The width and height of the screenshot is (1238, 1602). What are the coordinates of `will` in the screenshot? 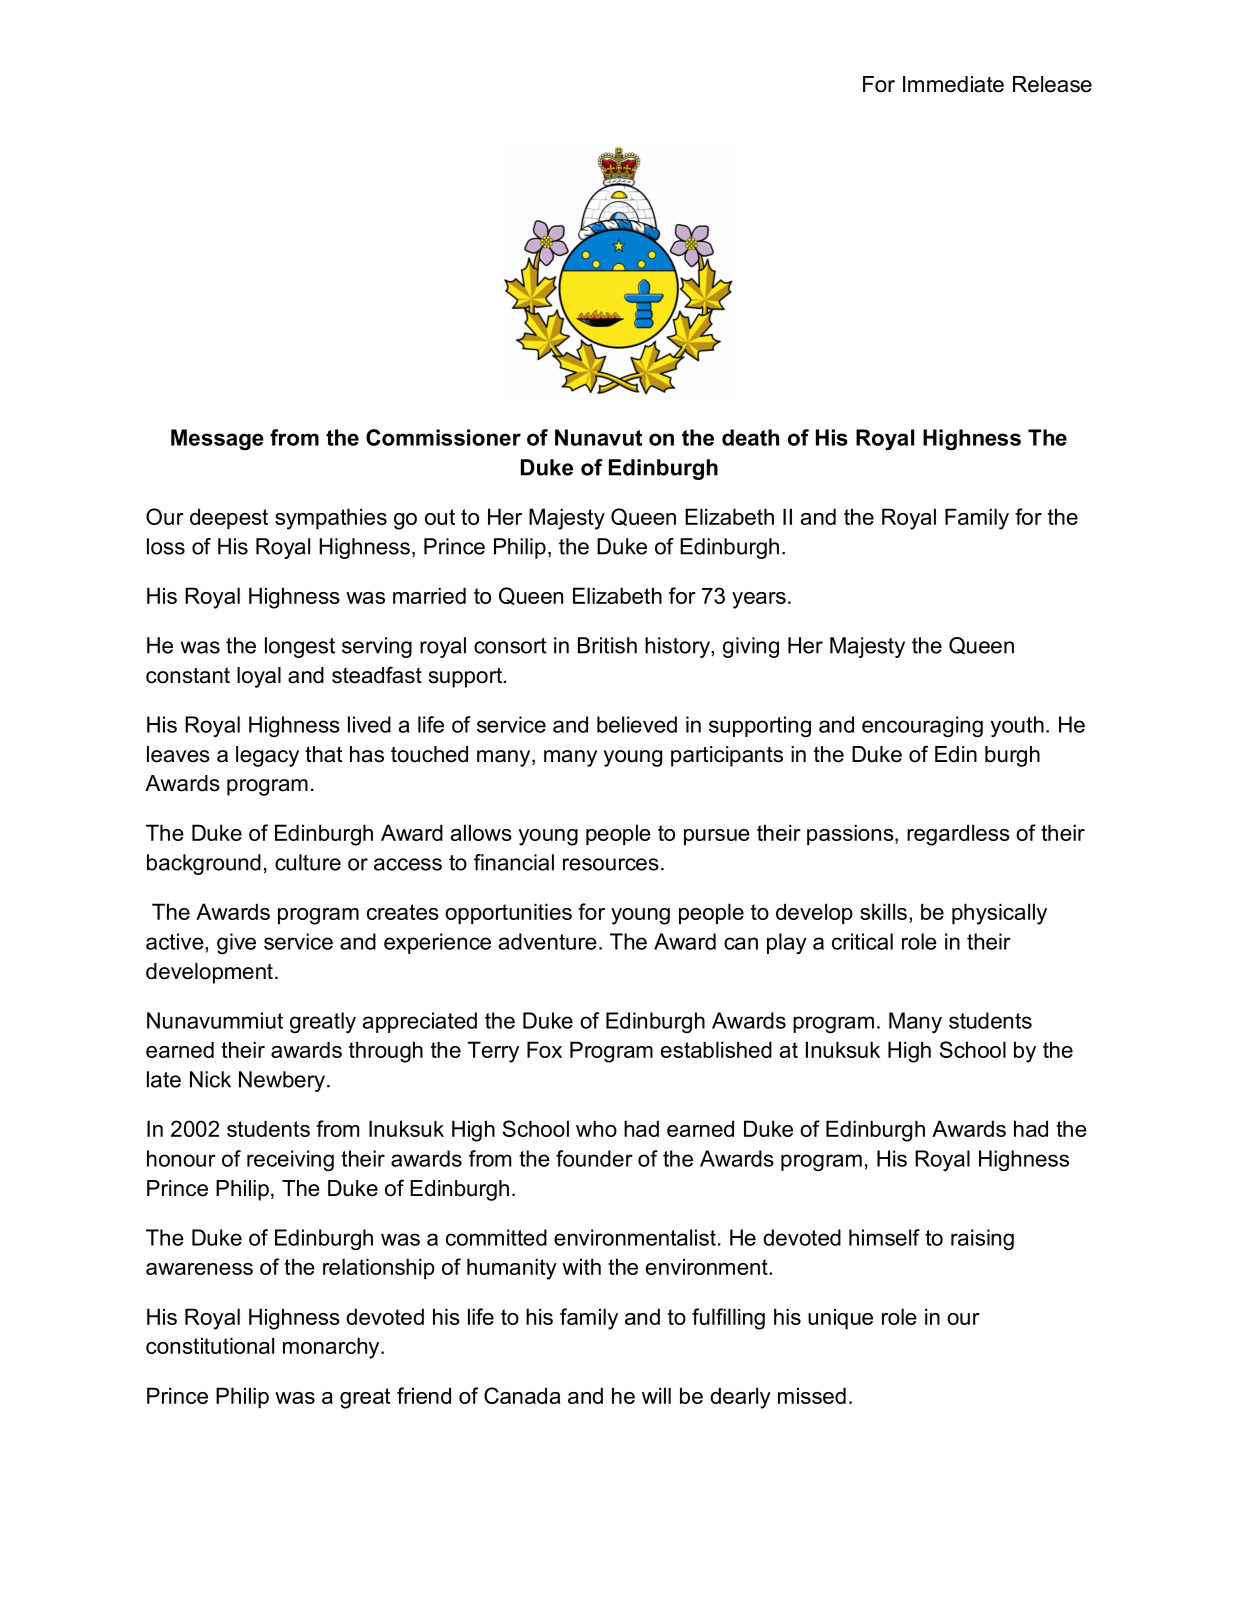 It's located at (656, 1395).
